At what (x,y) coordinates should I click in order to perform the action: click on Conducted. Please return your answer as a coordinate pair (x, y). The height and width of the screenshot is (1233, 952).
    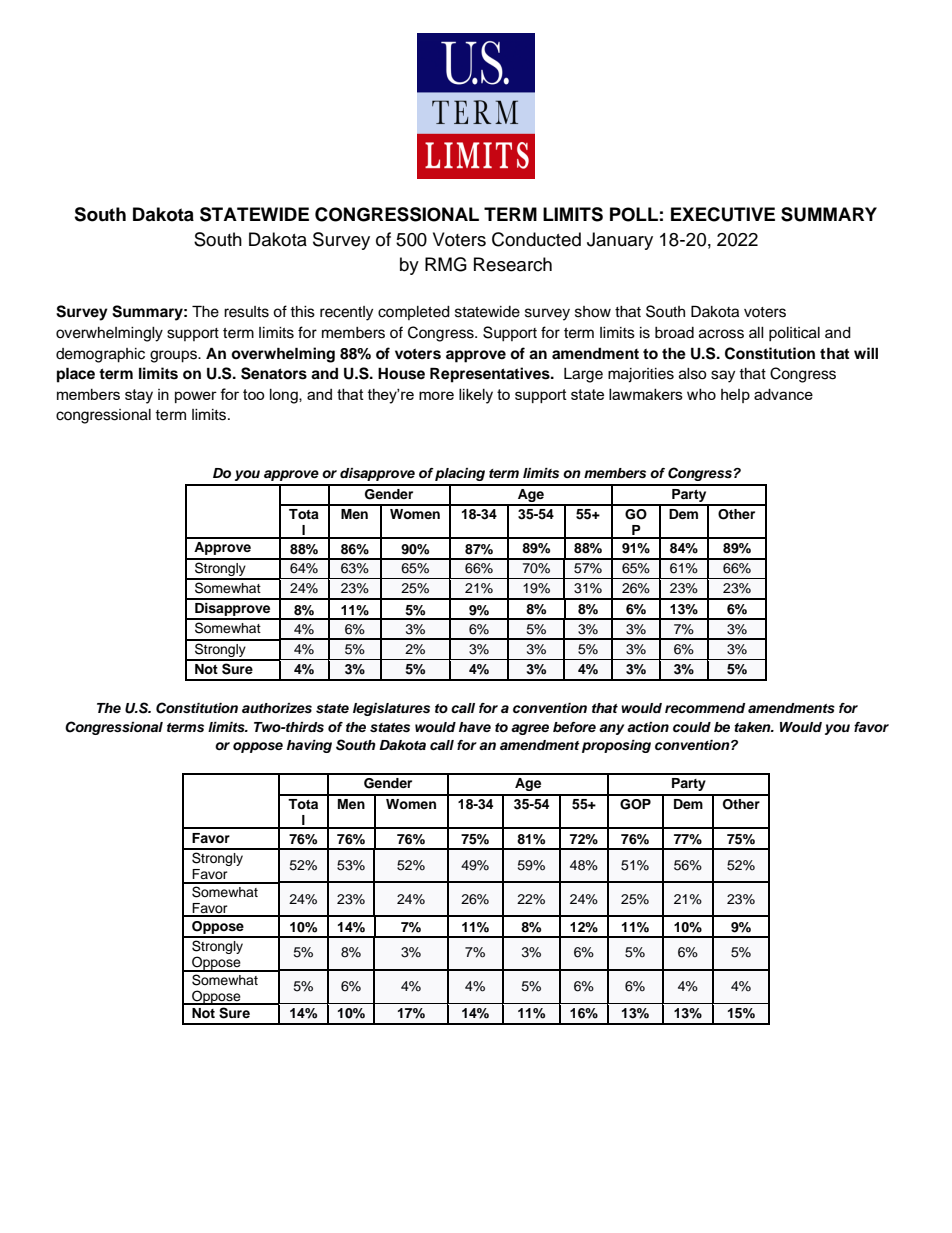
    Looking at the image, I should click on (536, 239).
